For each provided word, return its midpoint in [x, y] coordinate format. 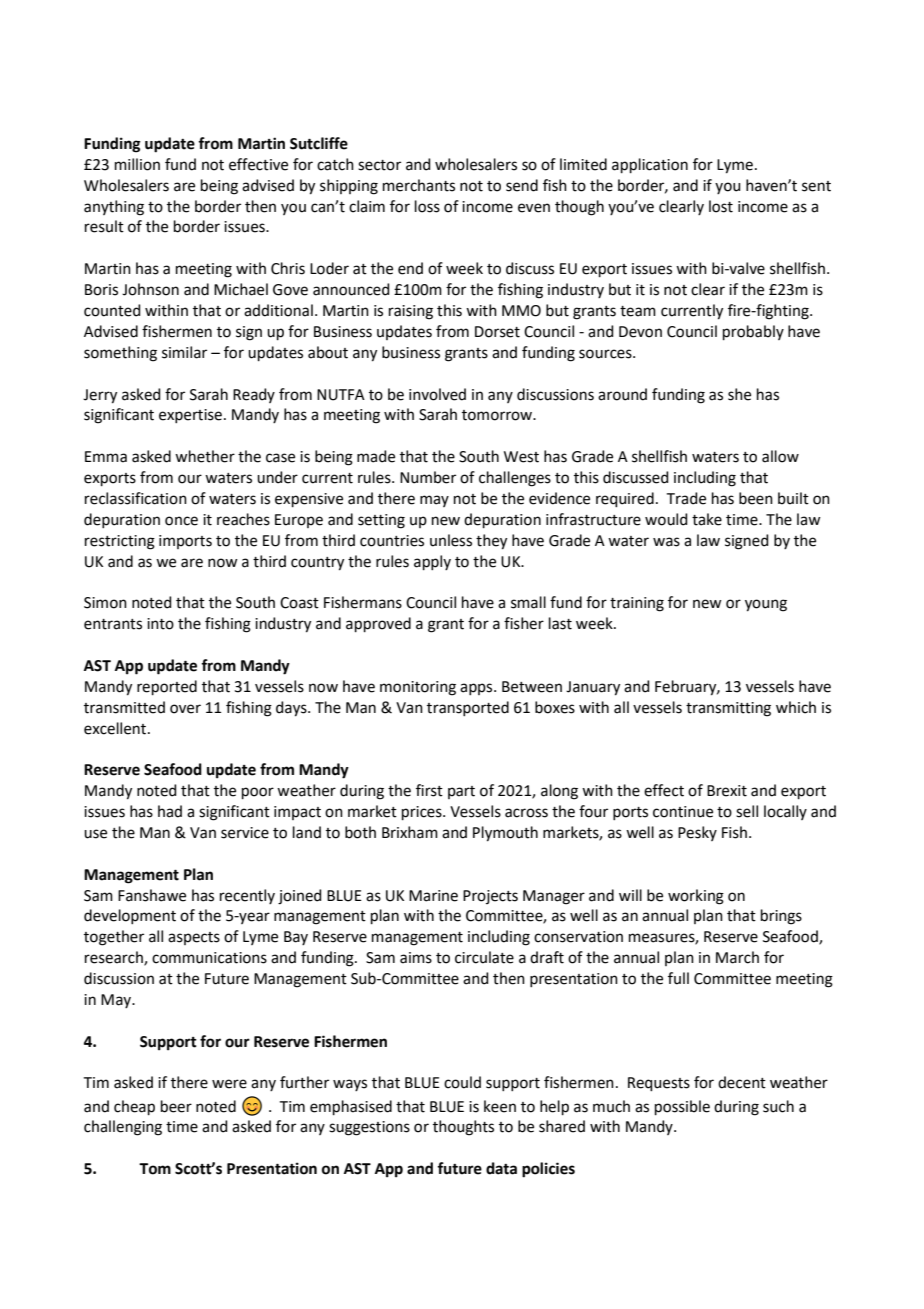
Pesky [697, 833]
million [137, 164]
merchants [419, 185]
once [181, 521]
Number [428, 477]
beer [176, 1106]
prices [423, 813]
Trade [686, 498]
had [170, 811]
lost [721, 206]
